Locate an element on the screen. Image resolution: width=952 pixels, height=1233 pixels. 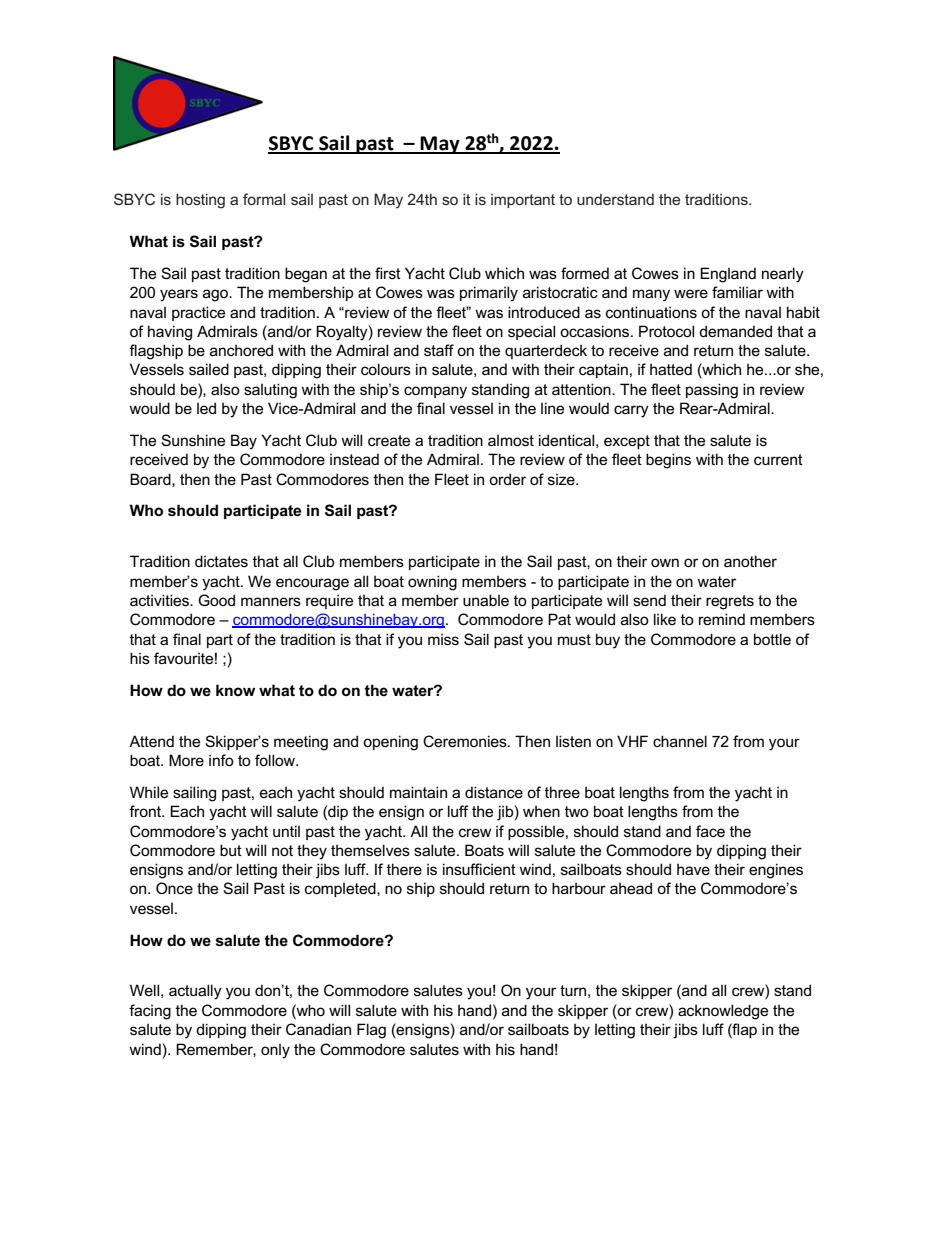
almost is located at coordinates (511, 440).
